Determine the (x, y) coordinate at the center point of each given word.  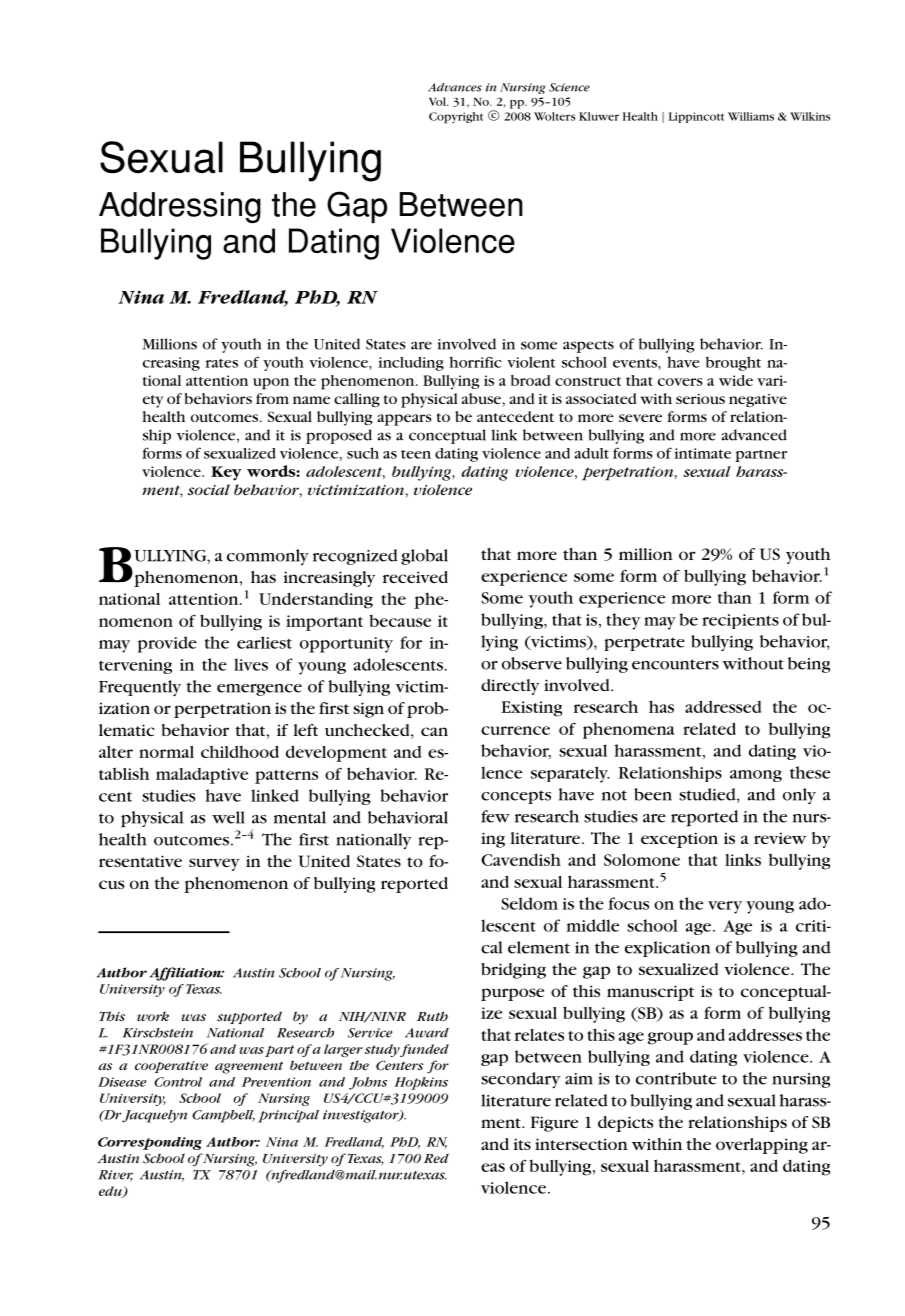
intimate (703, 453)
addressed (723, 706)
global (424, 557)
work (153, 1016)
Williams (751, 116)
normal (166, 752)
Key (226, 473)
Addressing (180, 207)
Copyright (456, 118)
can (434, 731)
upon (271, 384)
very (725, 907)
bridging (513, 971)
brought (733, 363)
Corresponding (150, 1143)
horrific (475, 362)
